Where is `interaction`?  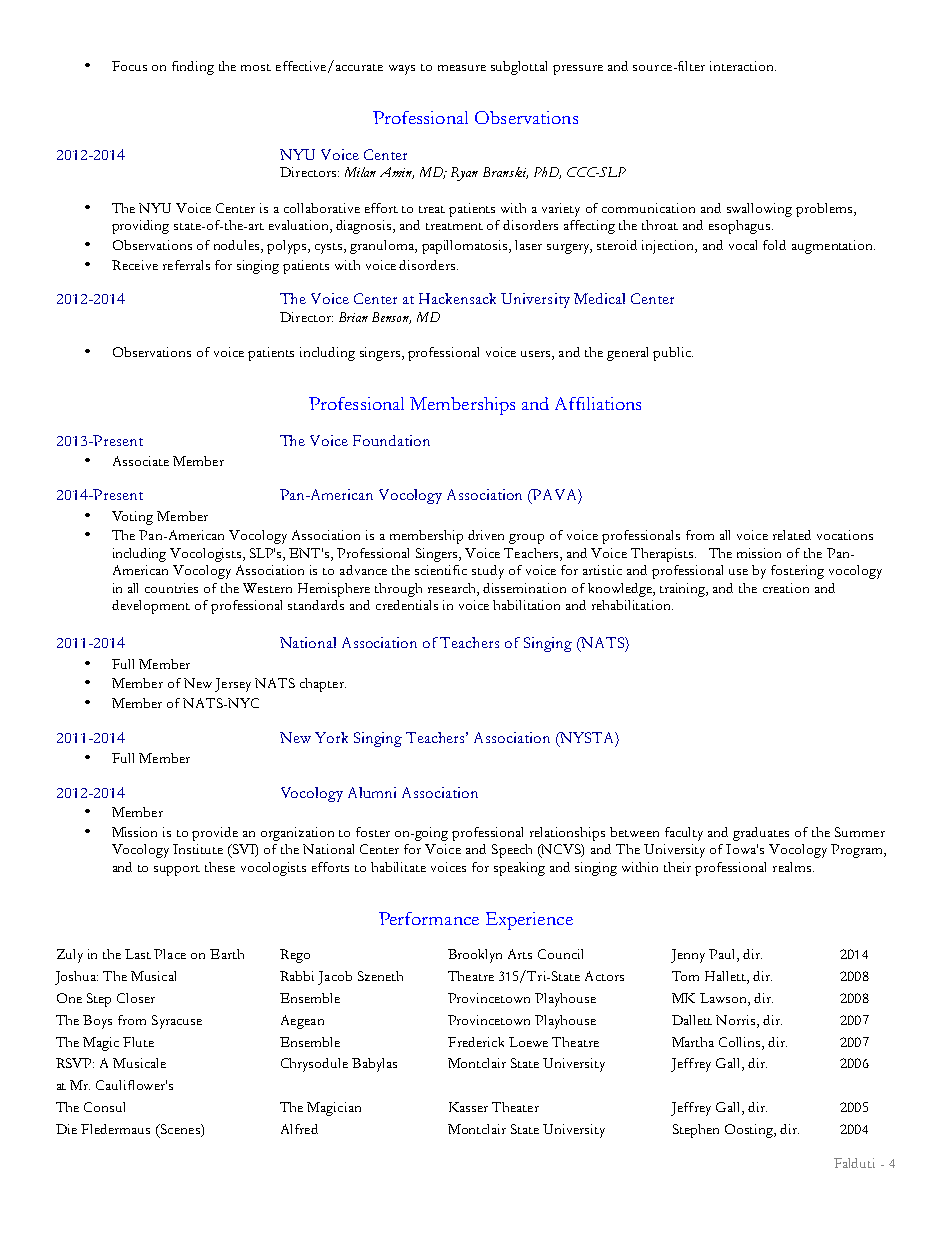
interaction is located at coordinates (743, 66).
